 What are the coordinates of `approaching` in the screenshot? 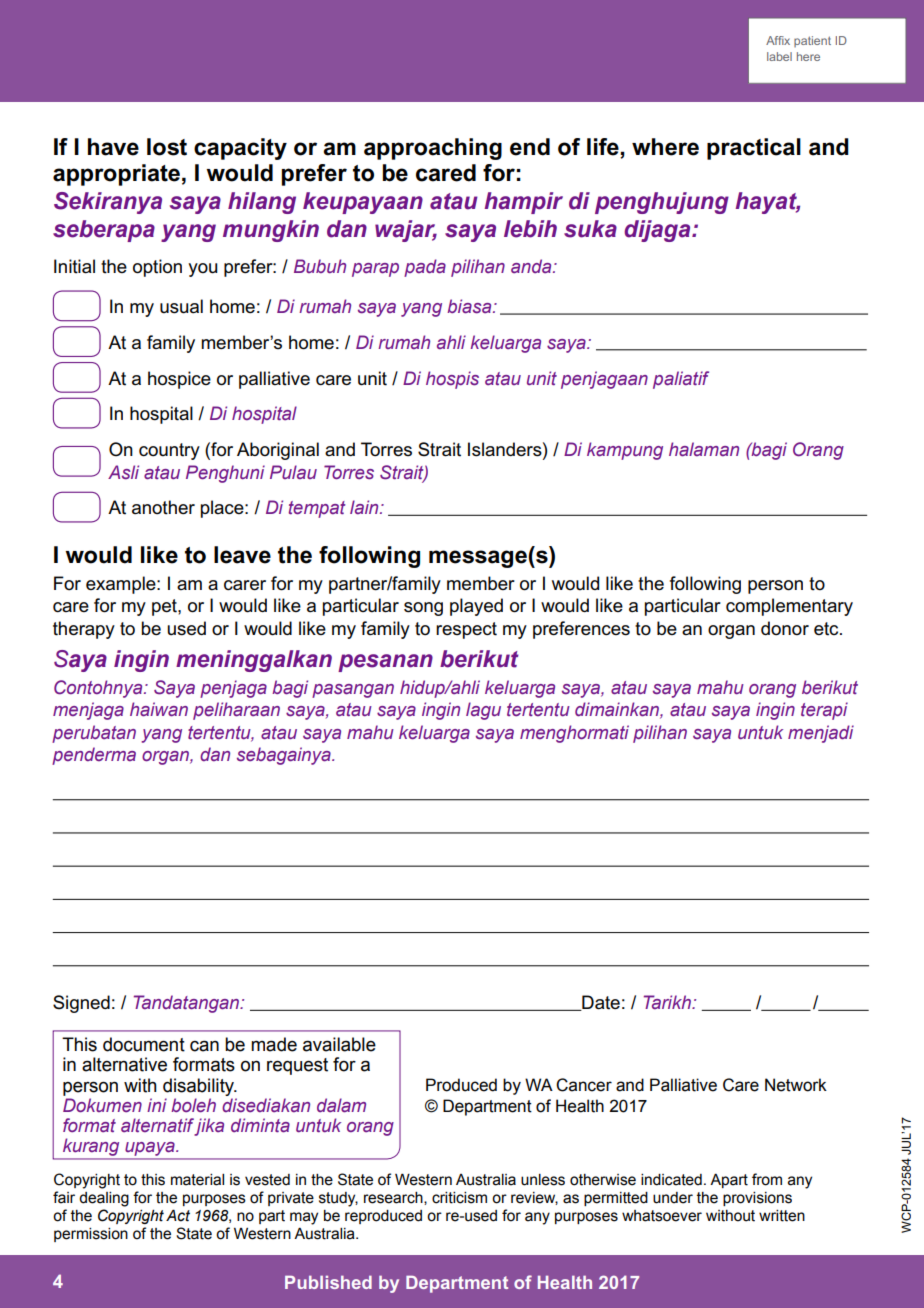 It's located at (433, 149).
